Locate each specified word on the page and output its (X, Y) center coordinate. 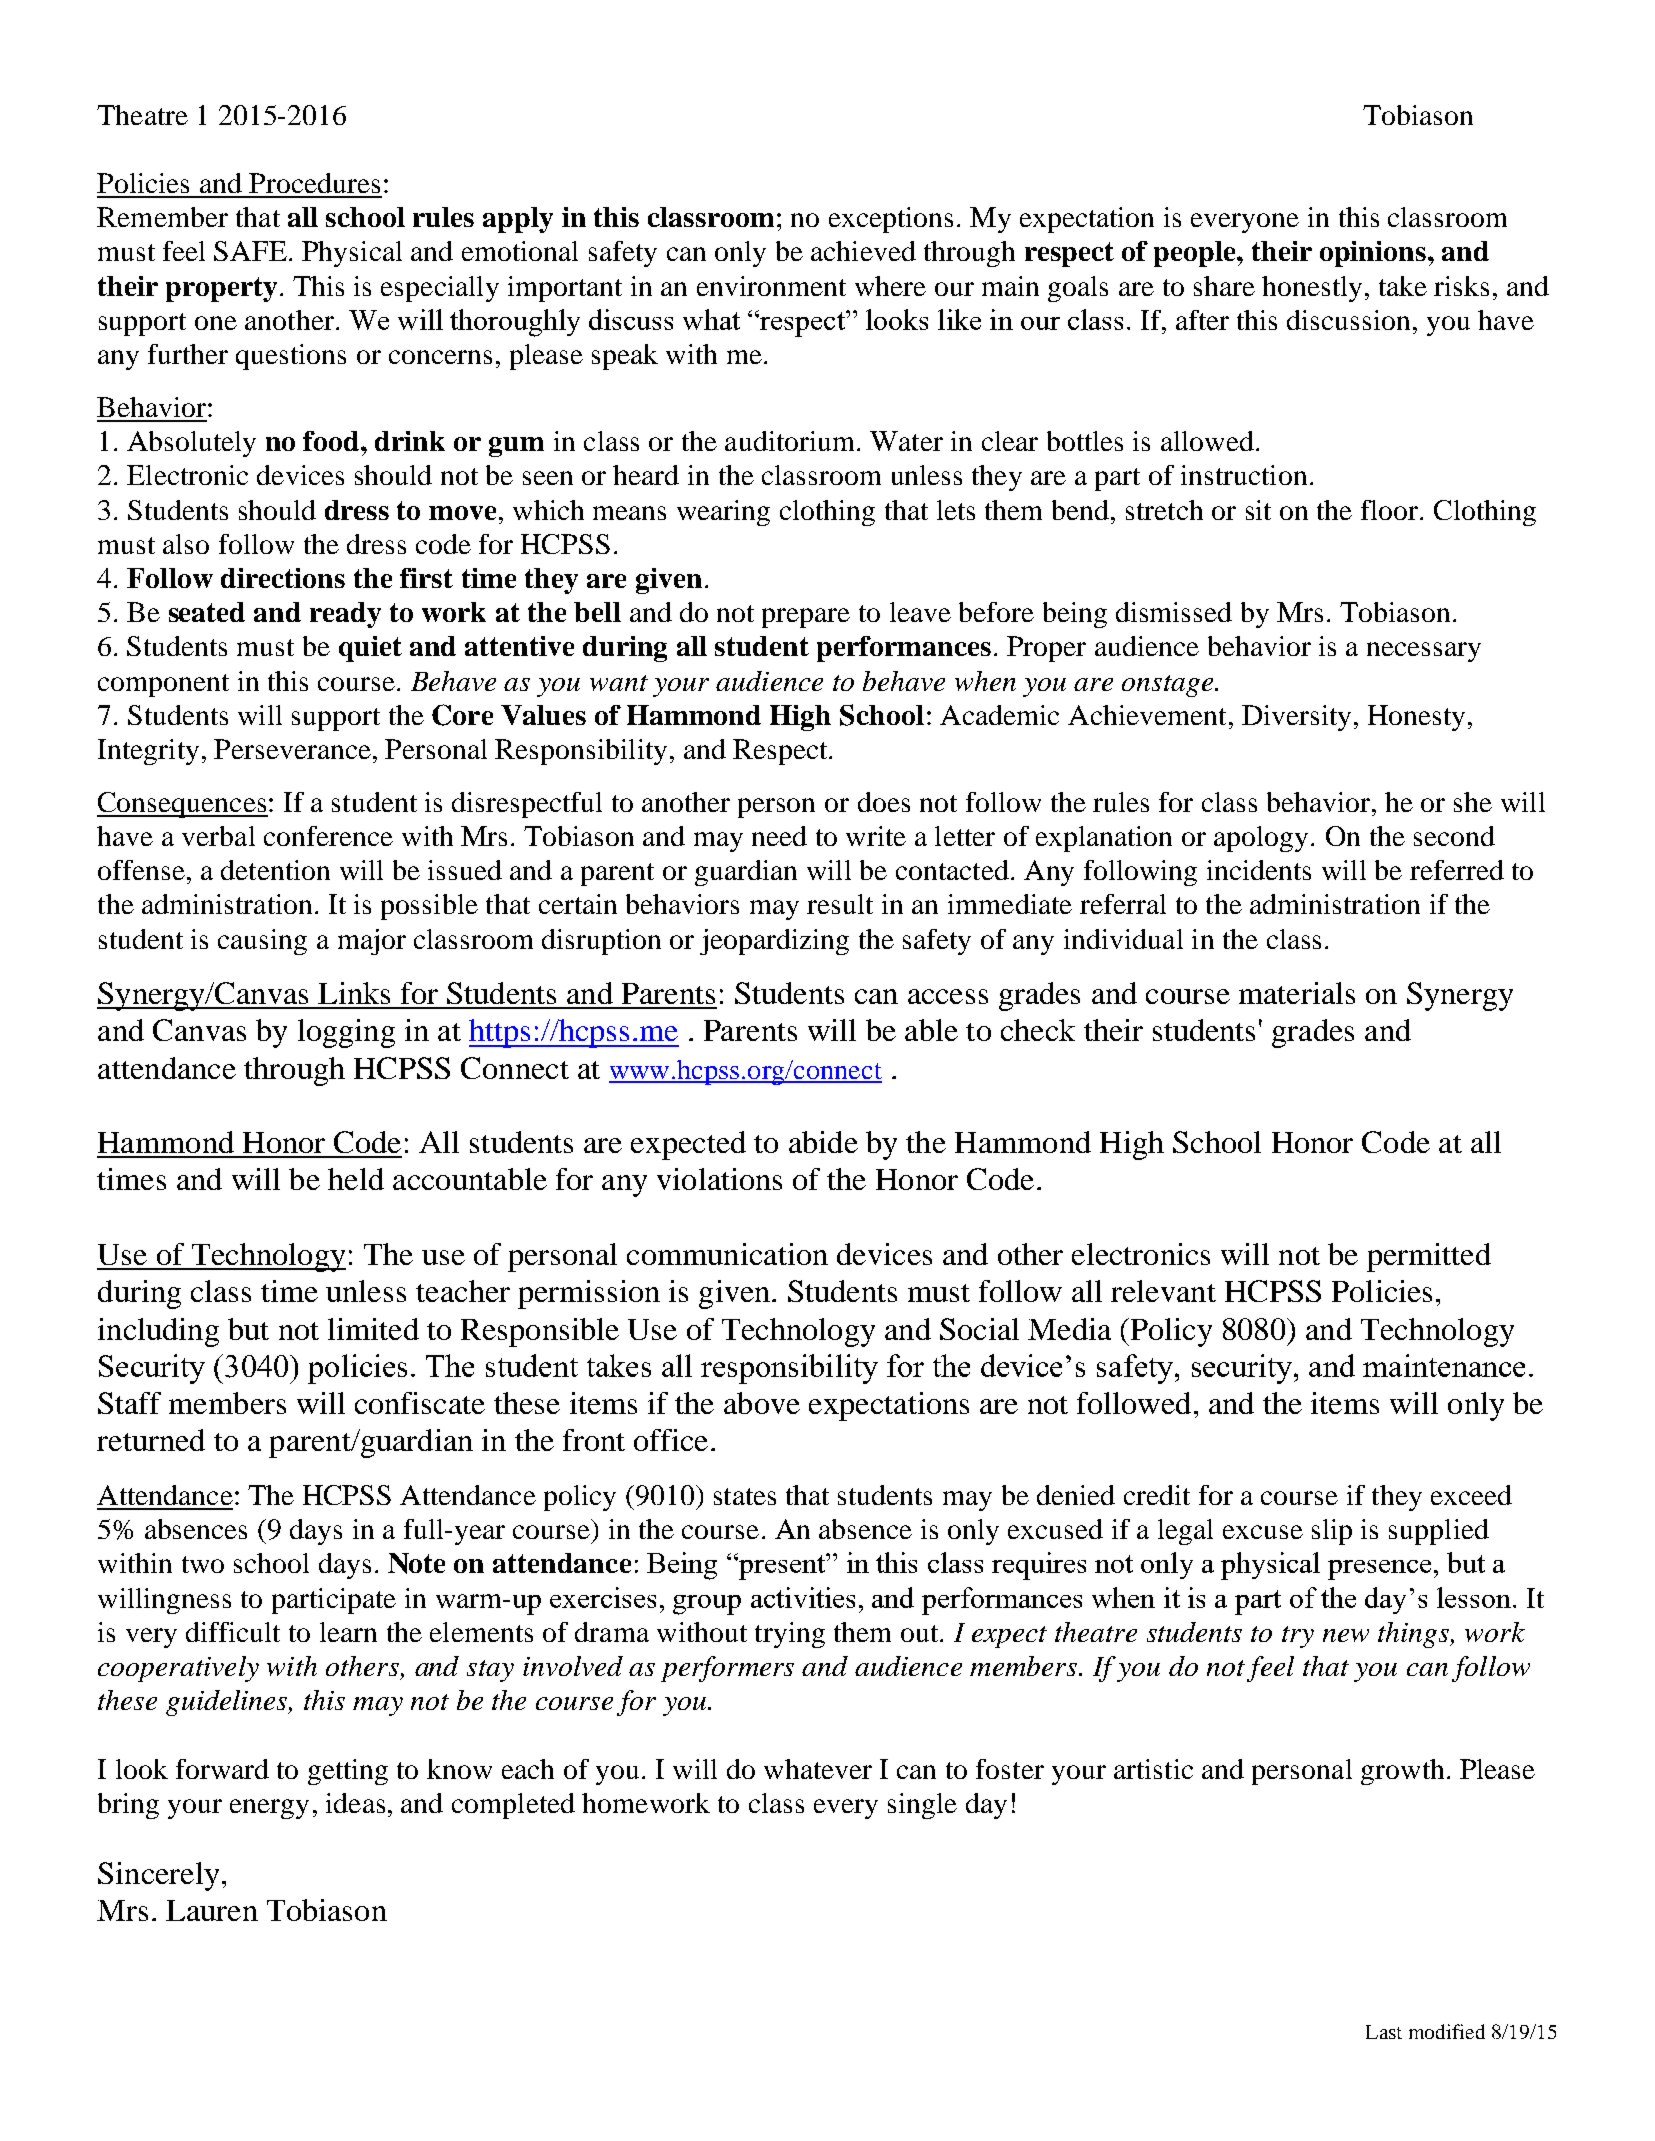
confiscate (420, 1403)
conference (328, 836)
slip (1332, 1532)
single (922, 1806)
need (779, 836)
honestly (1312, 289)
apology (1261, 839)
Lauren (212, 1910)
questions (291, 357)
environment (771, 286)
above (762, 1403)
